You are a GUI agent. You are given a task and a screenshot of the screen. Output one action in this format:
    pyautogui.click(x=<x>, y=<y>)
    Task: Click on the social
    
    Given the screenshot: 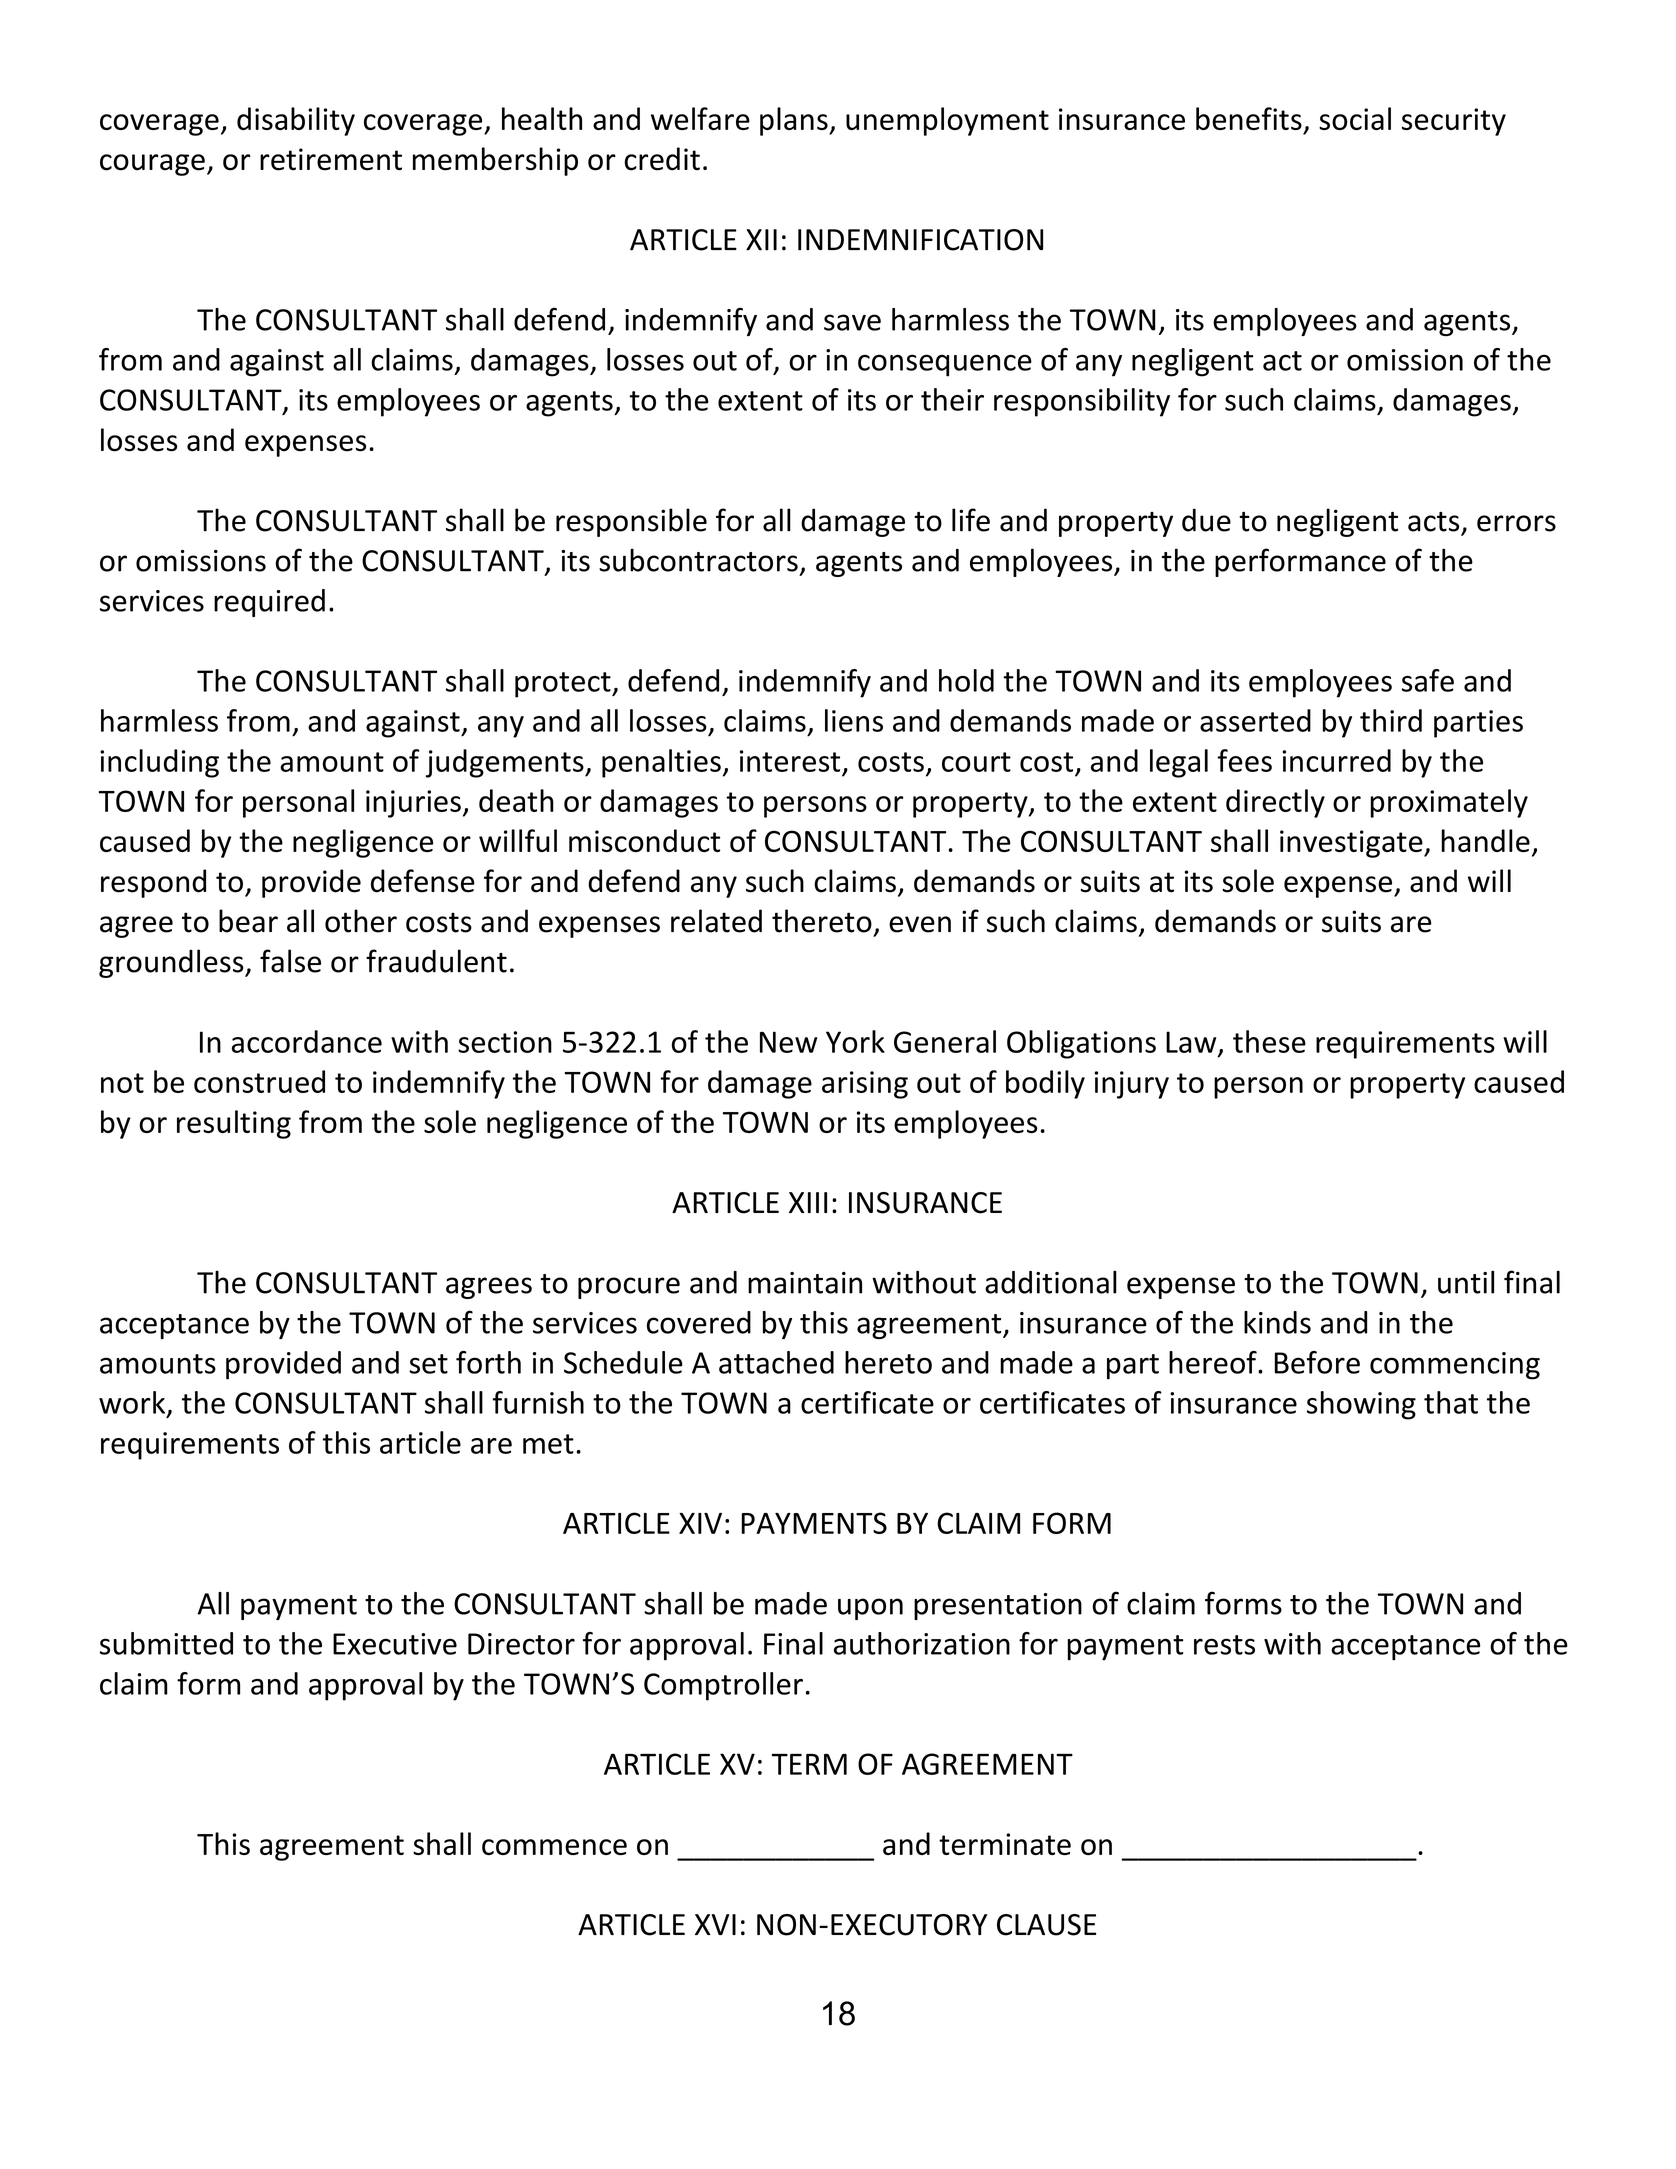 What is the action you would take?
    pyautogui.click(x=1355, y=118)
